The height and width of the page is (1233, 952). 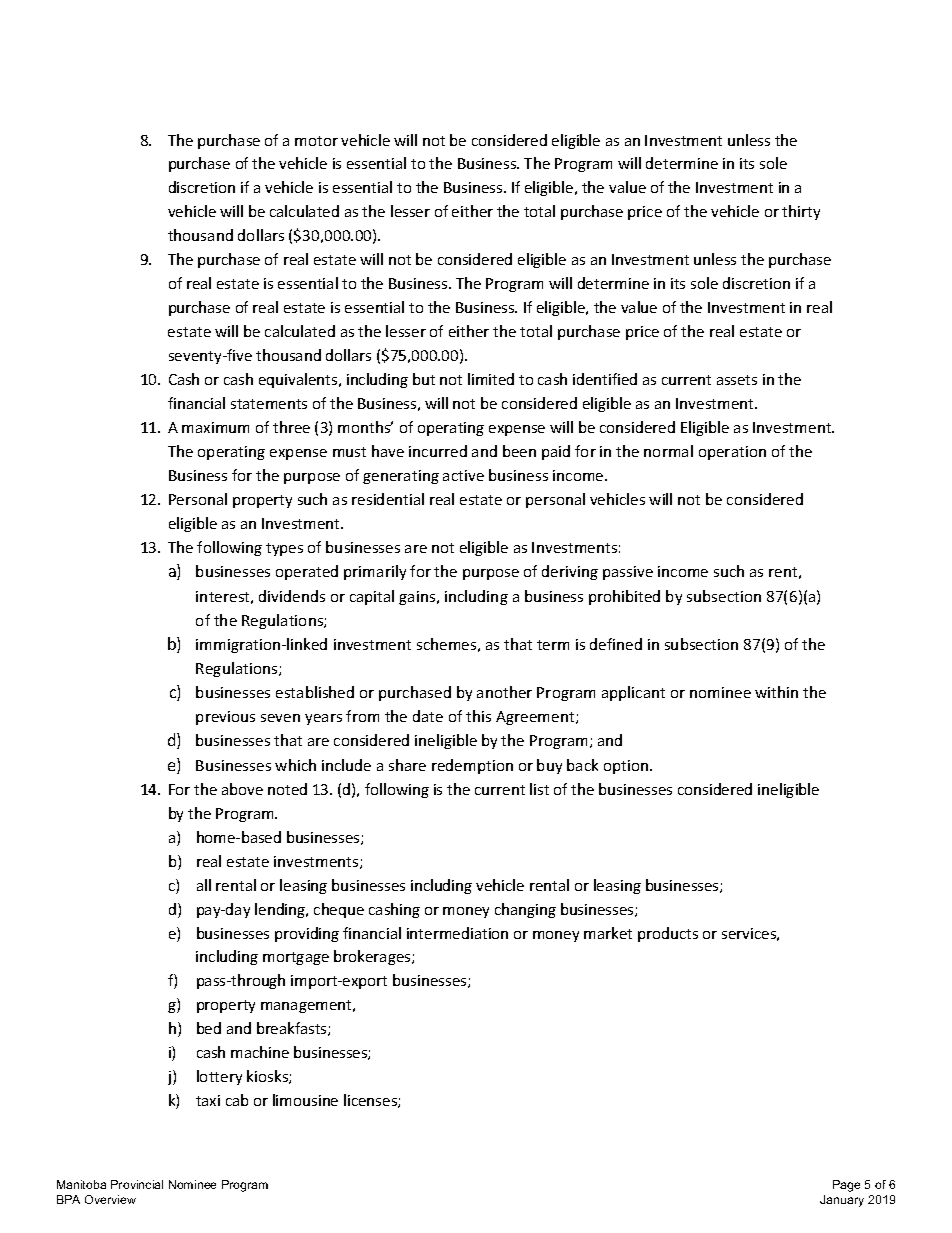 I want to click on motor, so click(x=316, y=141).
